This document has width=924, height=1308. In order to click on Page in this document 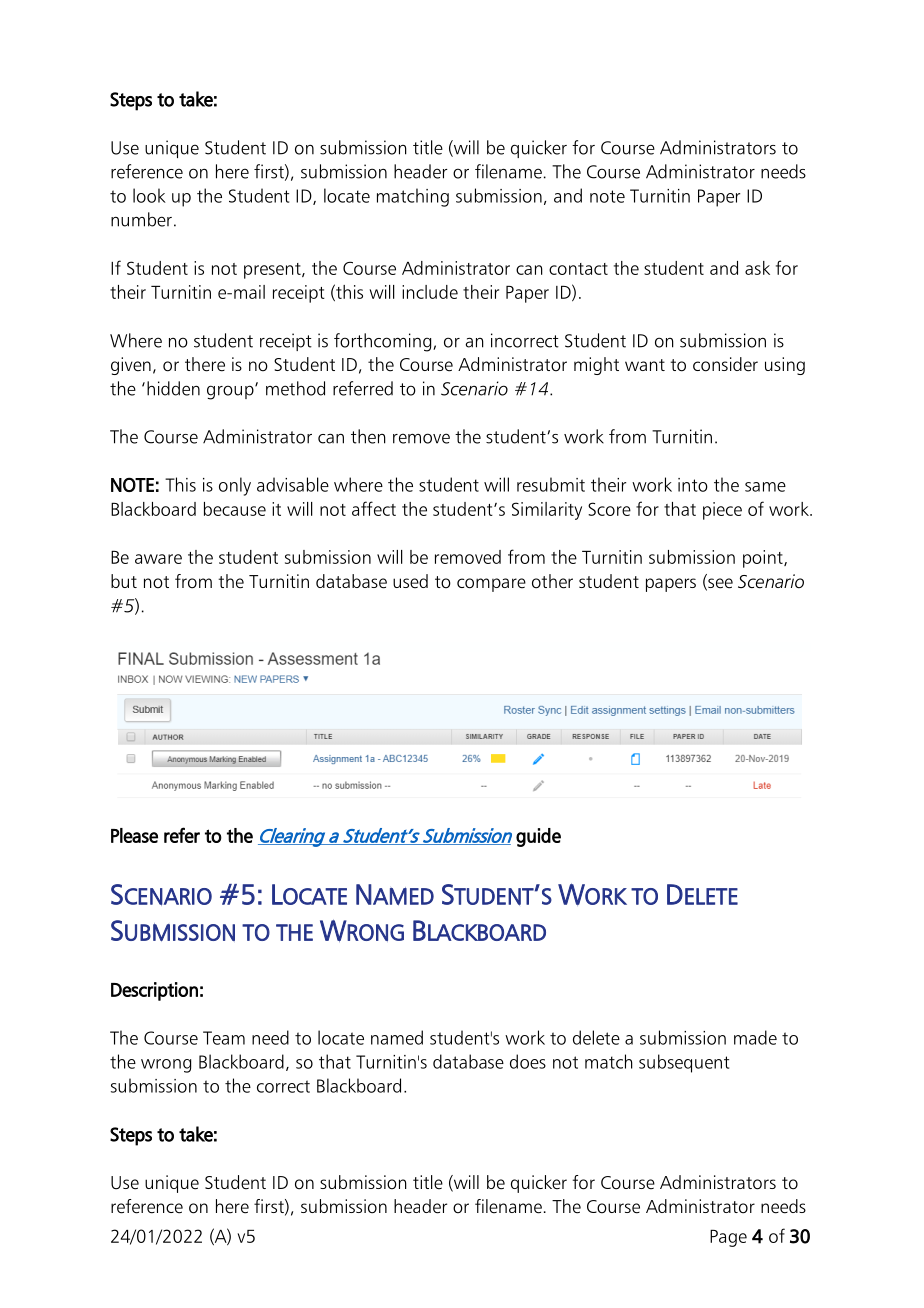, I will do `click(728, 1238)`.
